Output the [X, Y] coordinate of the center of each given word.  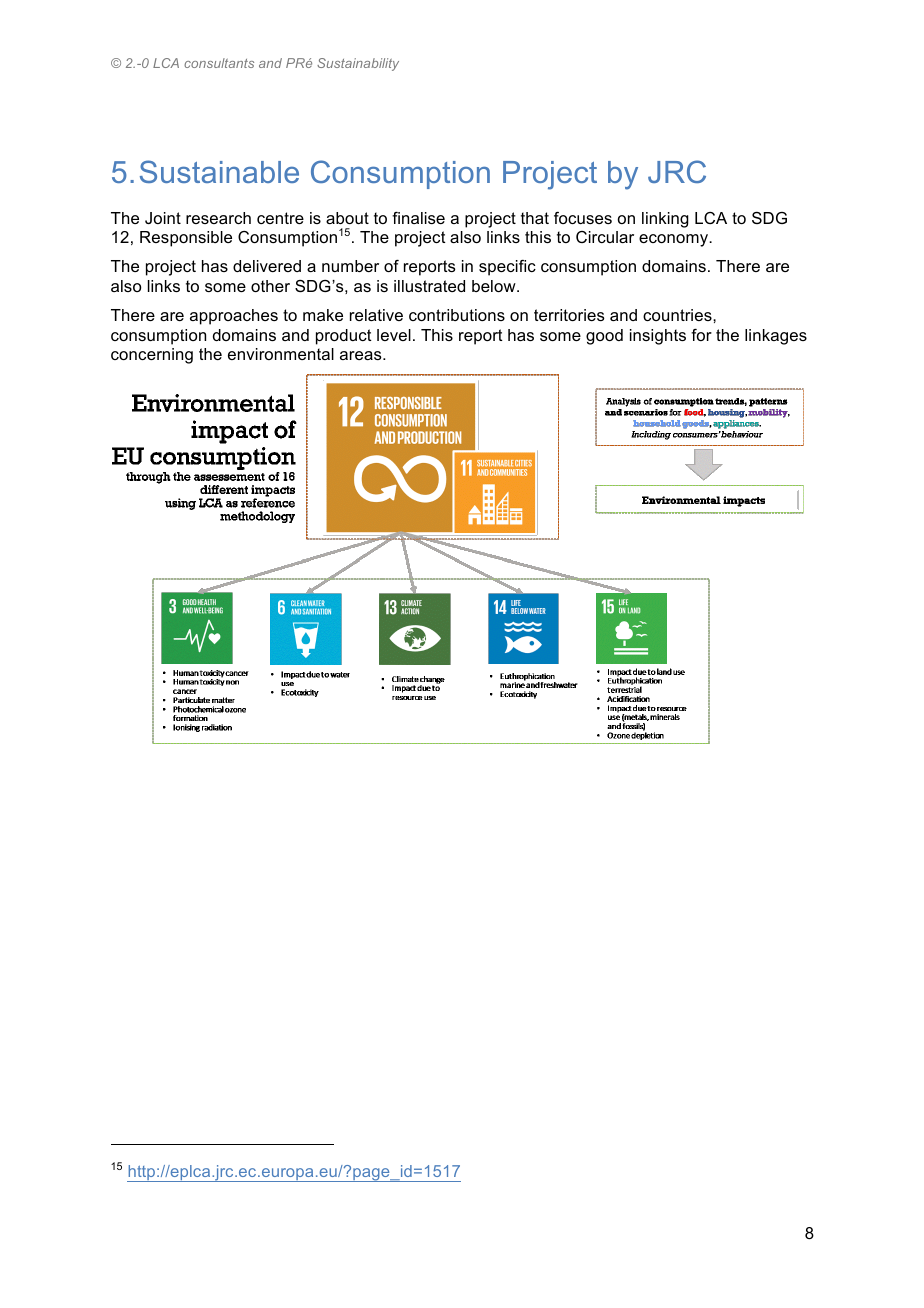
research [218, 218]
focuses [583, 218]
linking [665, 220]
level [394, 335]
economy [675, 240]
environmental [281, 354]
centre [280, 218]
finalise [418, 218]
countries [678, 315]
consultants [219, 63]
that [535, 218]
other [270, 286]
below [495, 286]
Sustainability [358, 64]
